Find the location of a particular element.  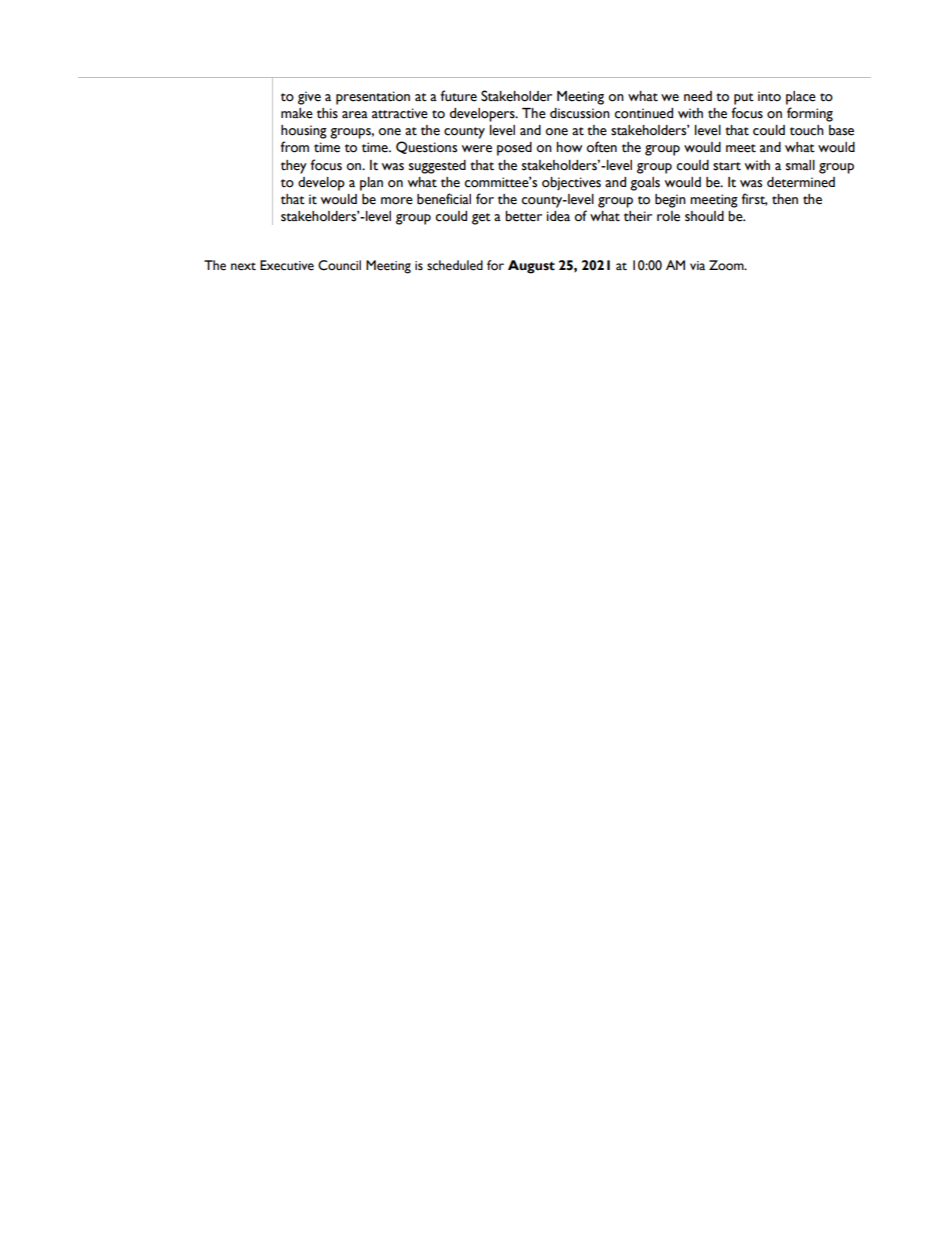

more is located at coordinates (397, 201).
